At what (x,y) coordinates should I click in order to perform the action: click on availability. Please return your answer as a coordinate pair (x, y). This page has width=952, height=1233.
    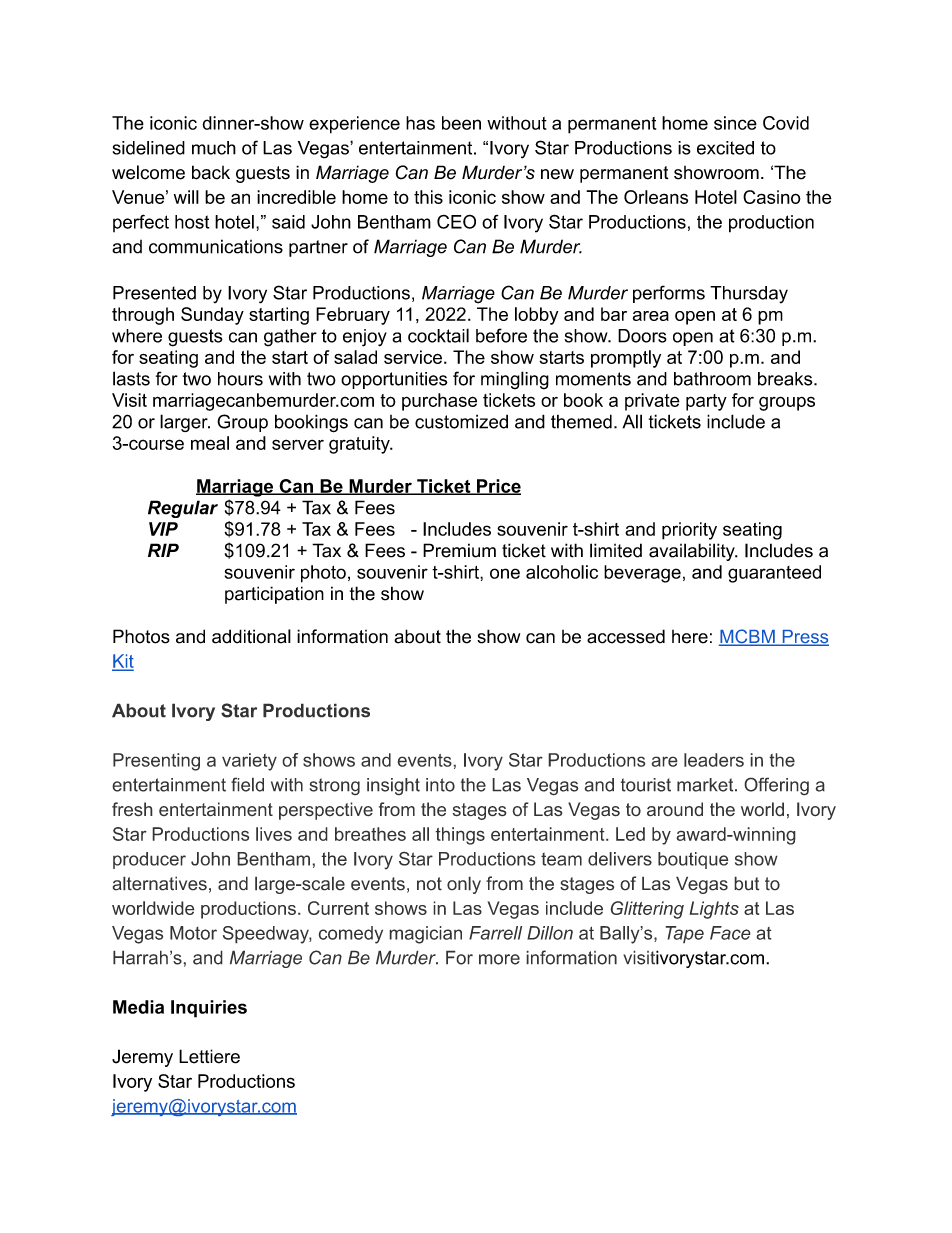
    Looking at the image, I should click on (693, 552).
